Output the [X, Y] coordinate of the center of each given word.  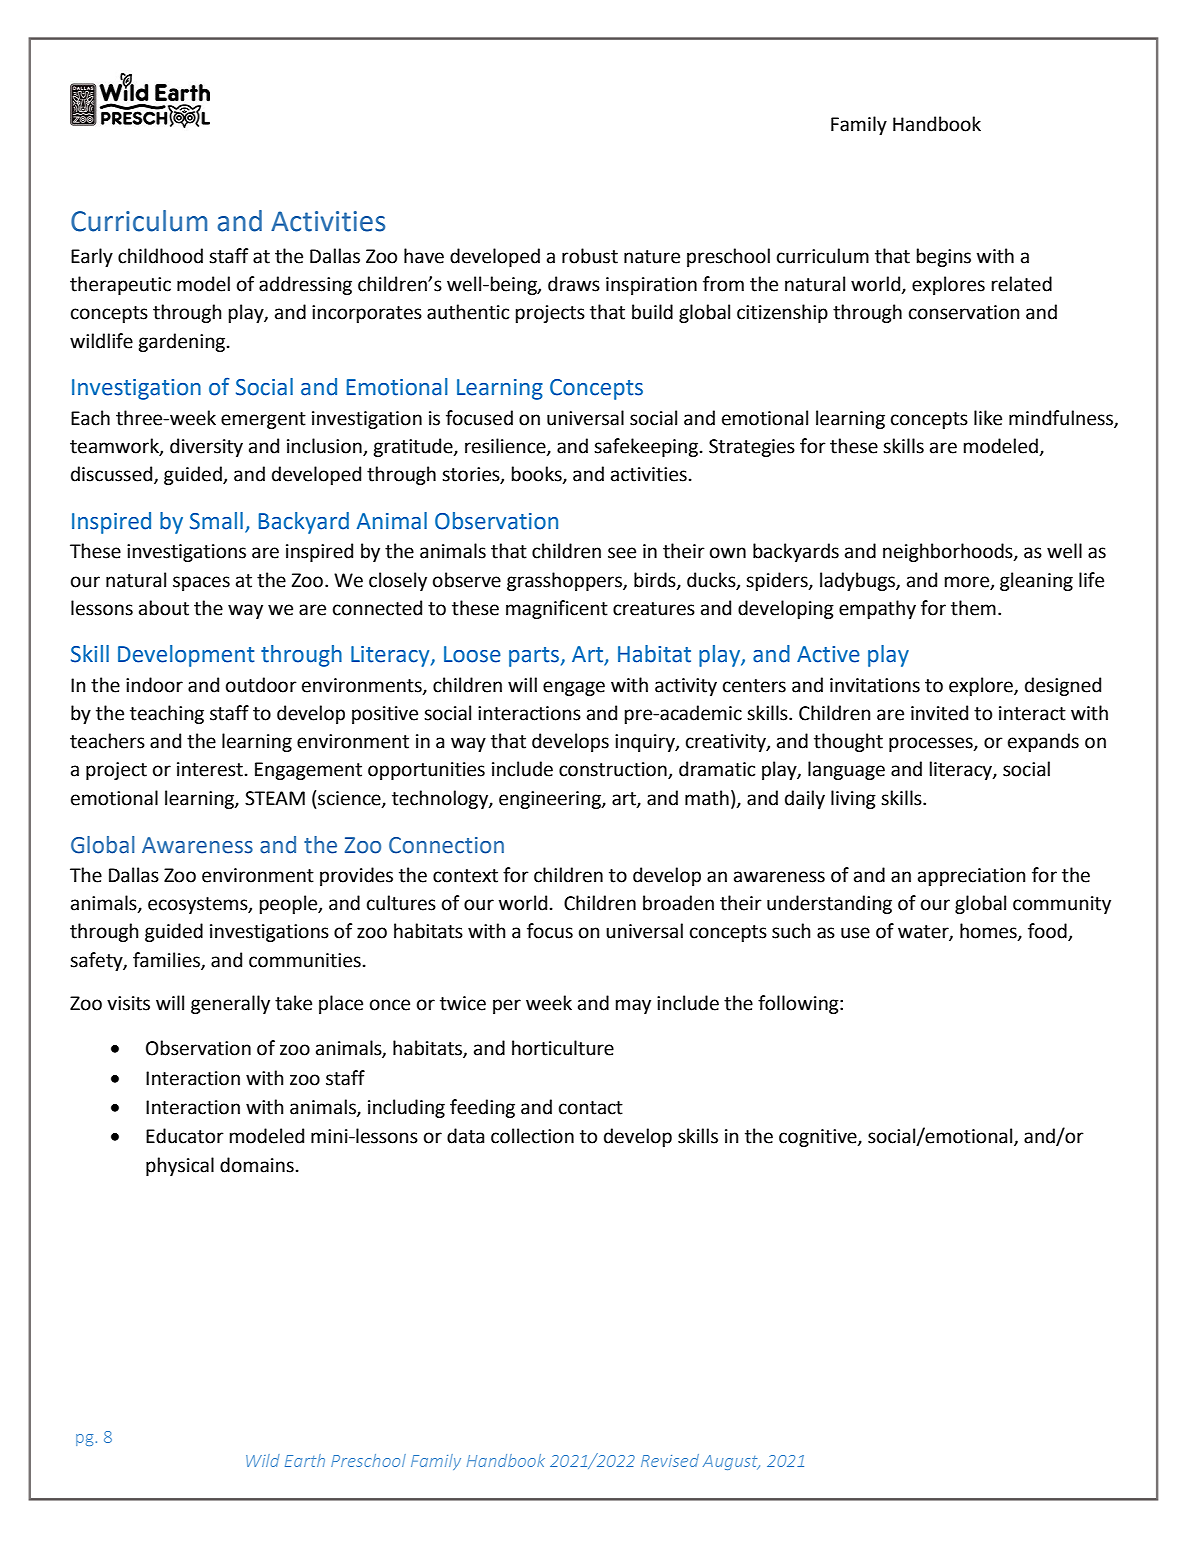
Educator [185, 1136]
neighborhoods [949, 552]
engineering [551, 800]
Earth [305, 1460]
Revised [670, 1460]
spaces [201, 583]
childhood [160, 256]
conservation [964, 312]
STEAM [275, 798]
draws [574, 284]
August [731, 1462]
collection [532, 1136]
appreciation [972, 877]
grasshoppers [565, 581]
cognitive [819, 1138]
